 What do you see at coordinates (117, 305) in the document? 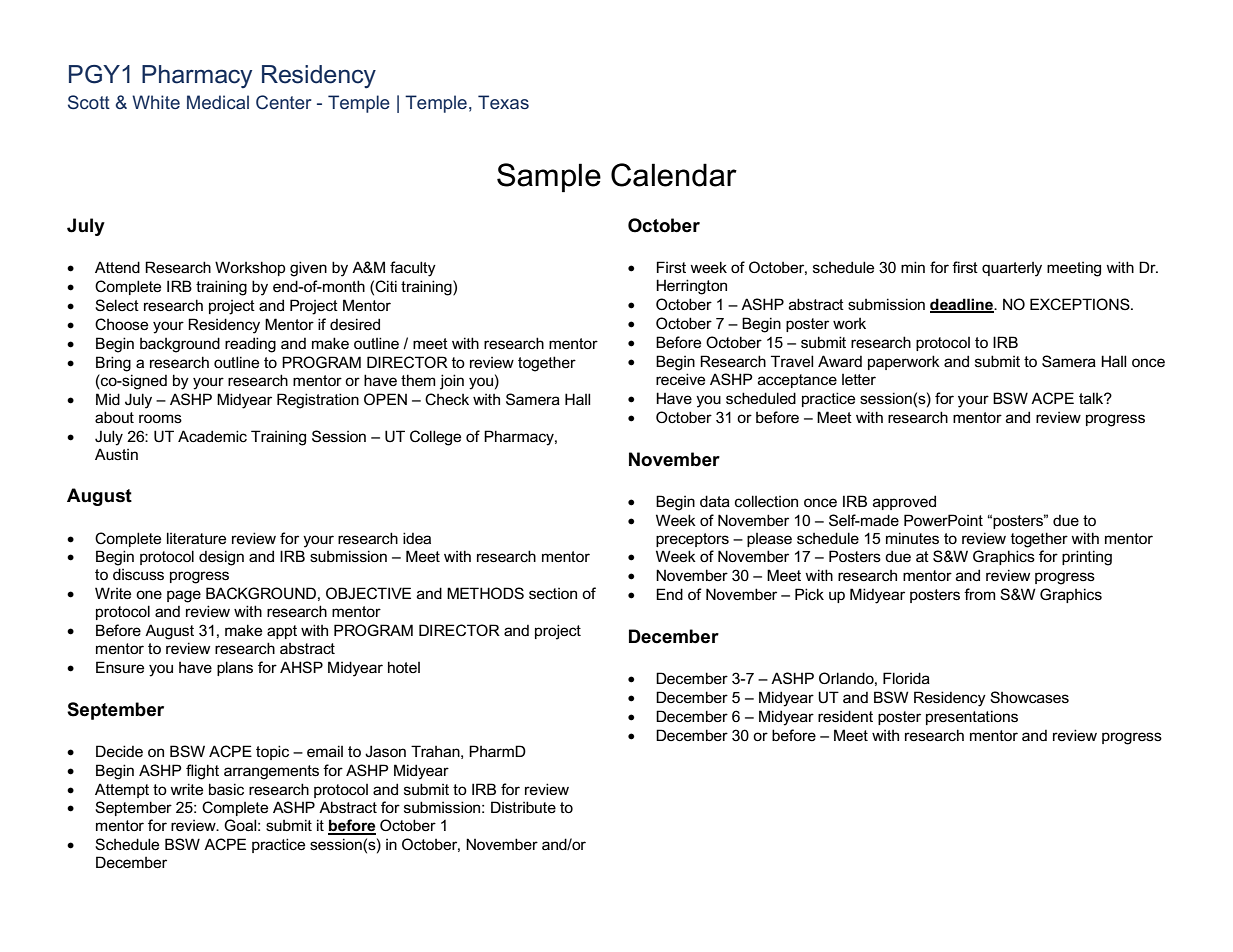
I see `Select` at bounding box center [117, 305].
